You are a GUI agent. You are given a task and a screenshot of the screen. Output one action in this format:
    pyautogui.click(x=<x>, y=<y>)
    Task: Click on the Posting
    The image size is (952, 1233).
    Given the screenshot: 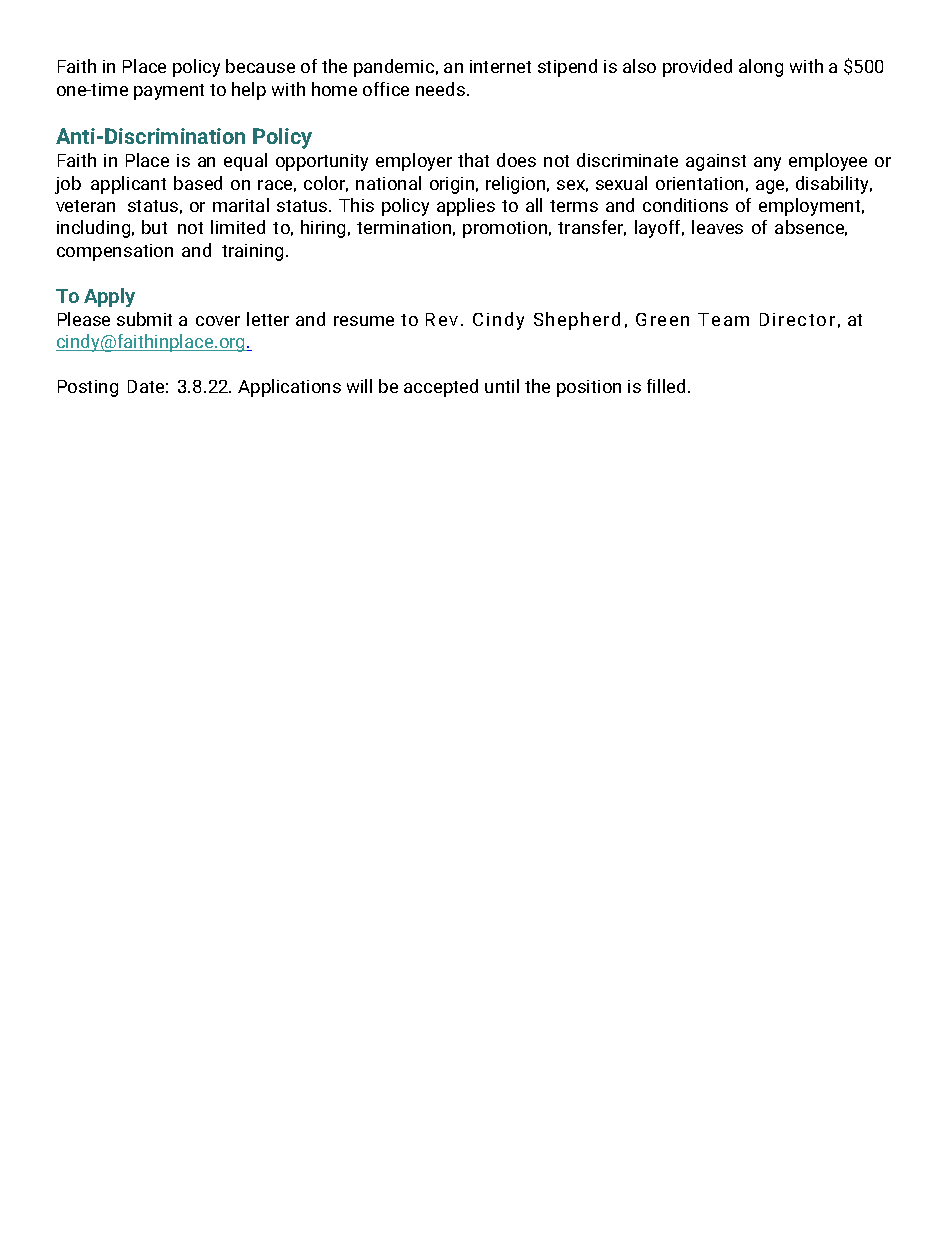 What is the action you would take?
    pyautogui.click(x=88, y=388)
